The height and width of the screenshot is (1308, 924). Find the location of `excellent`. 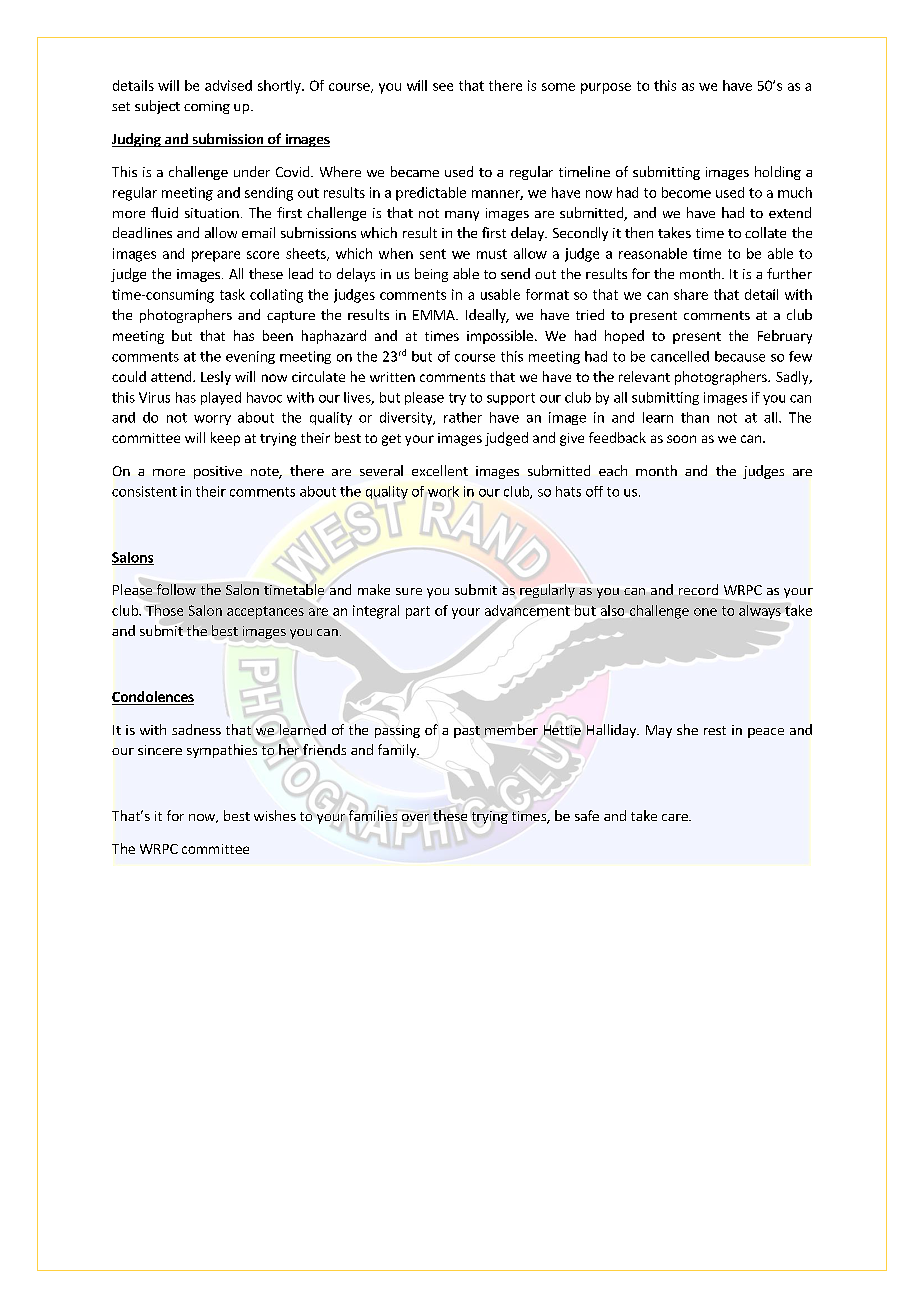

excellent is located at coordinates (440, 470).
